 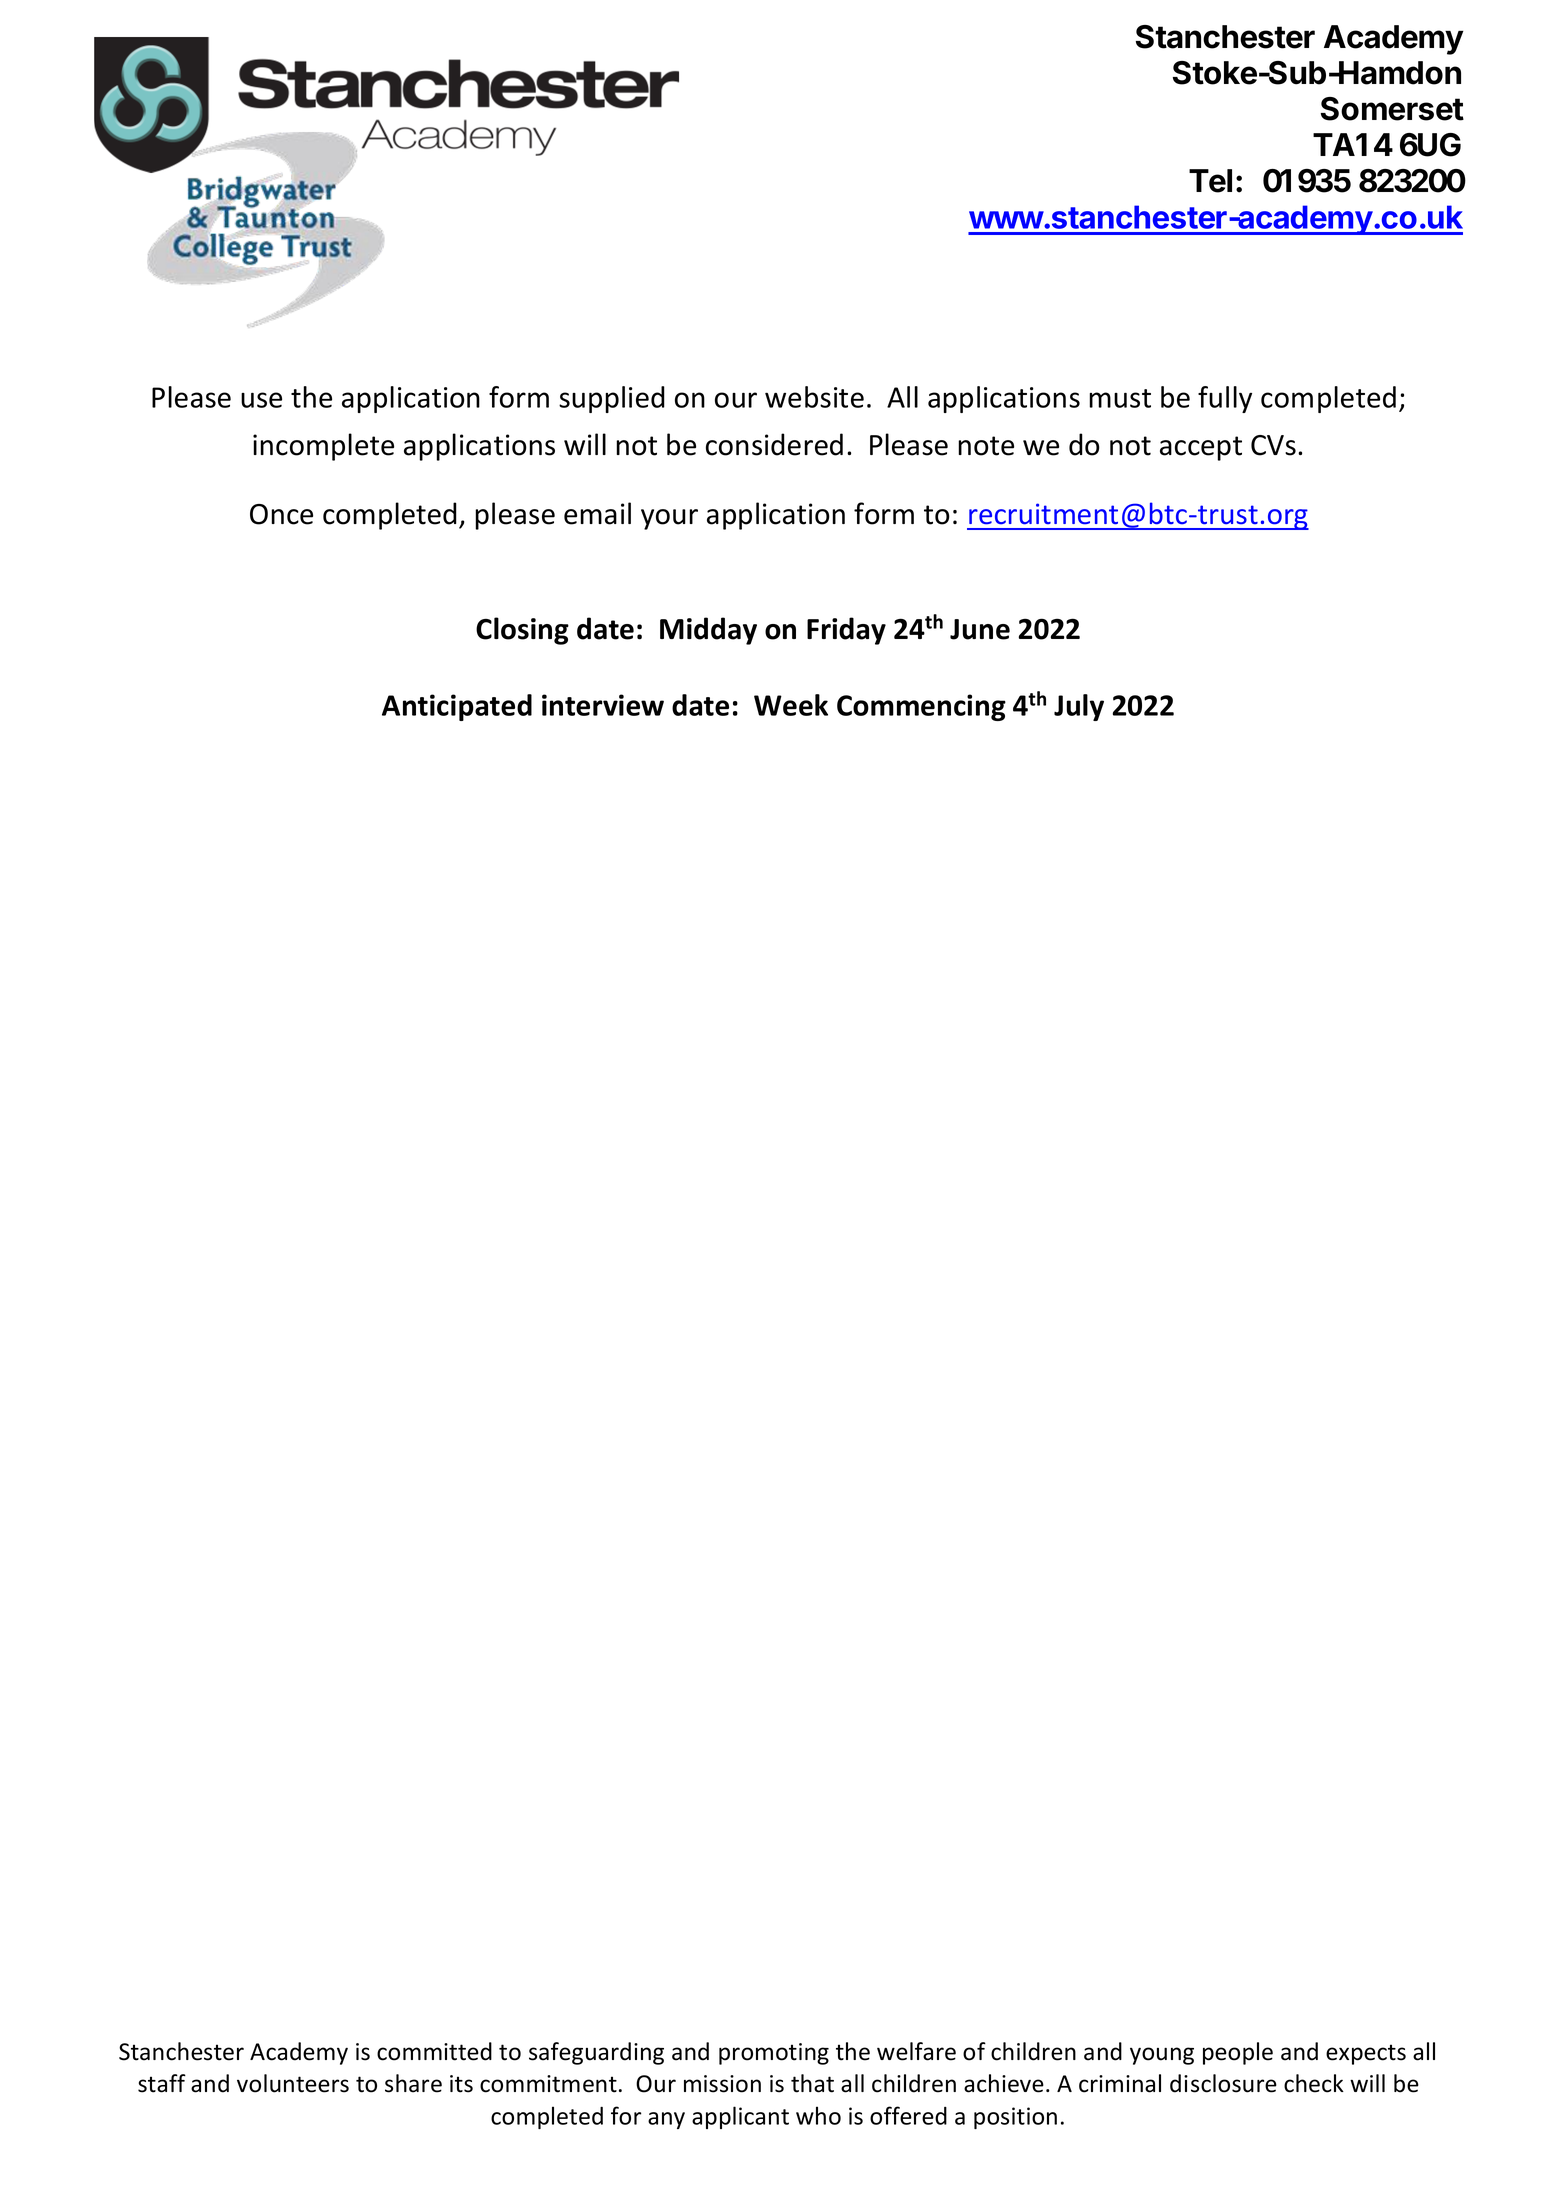 I want to click on people, so click(x=1238, y=2053).
